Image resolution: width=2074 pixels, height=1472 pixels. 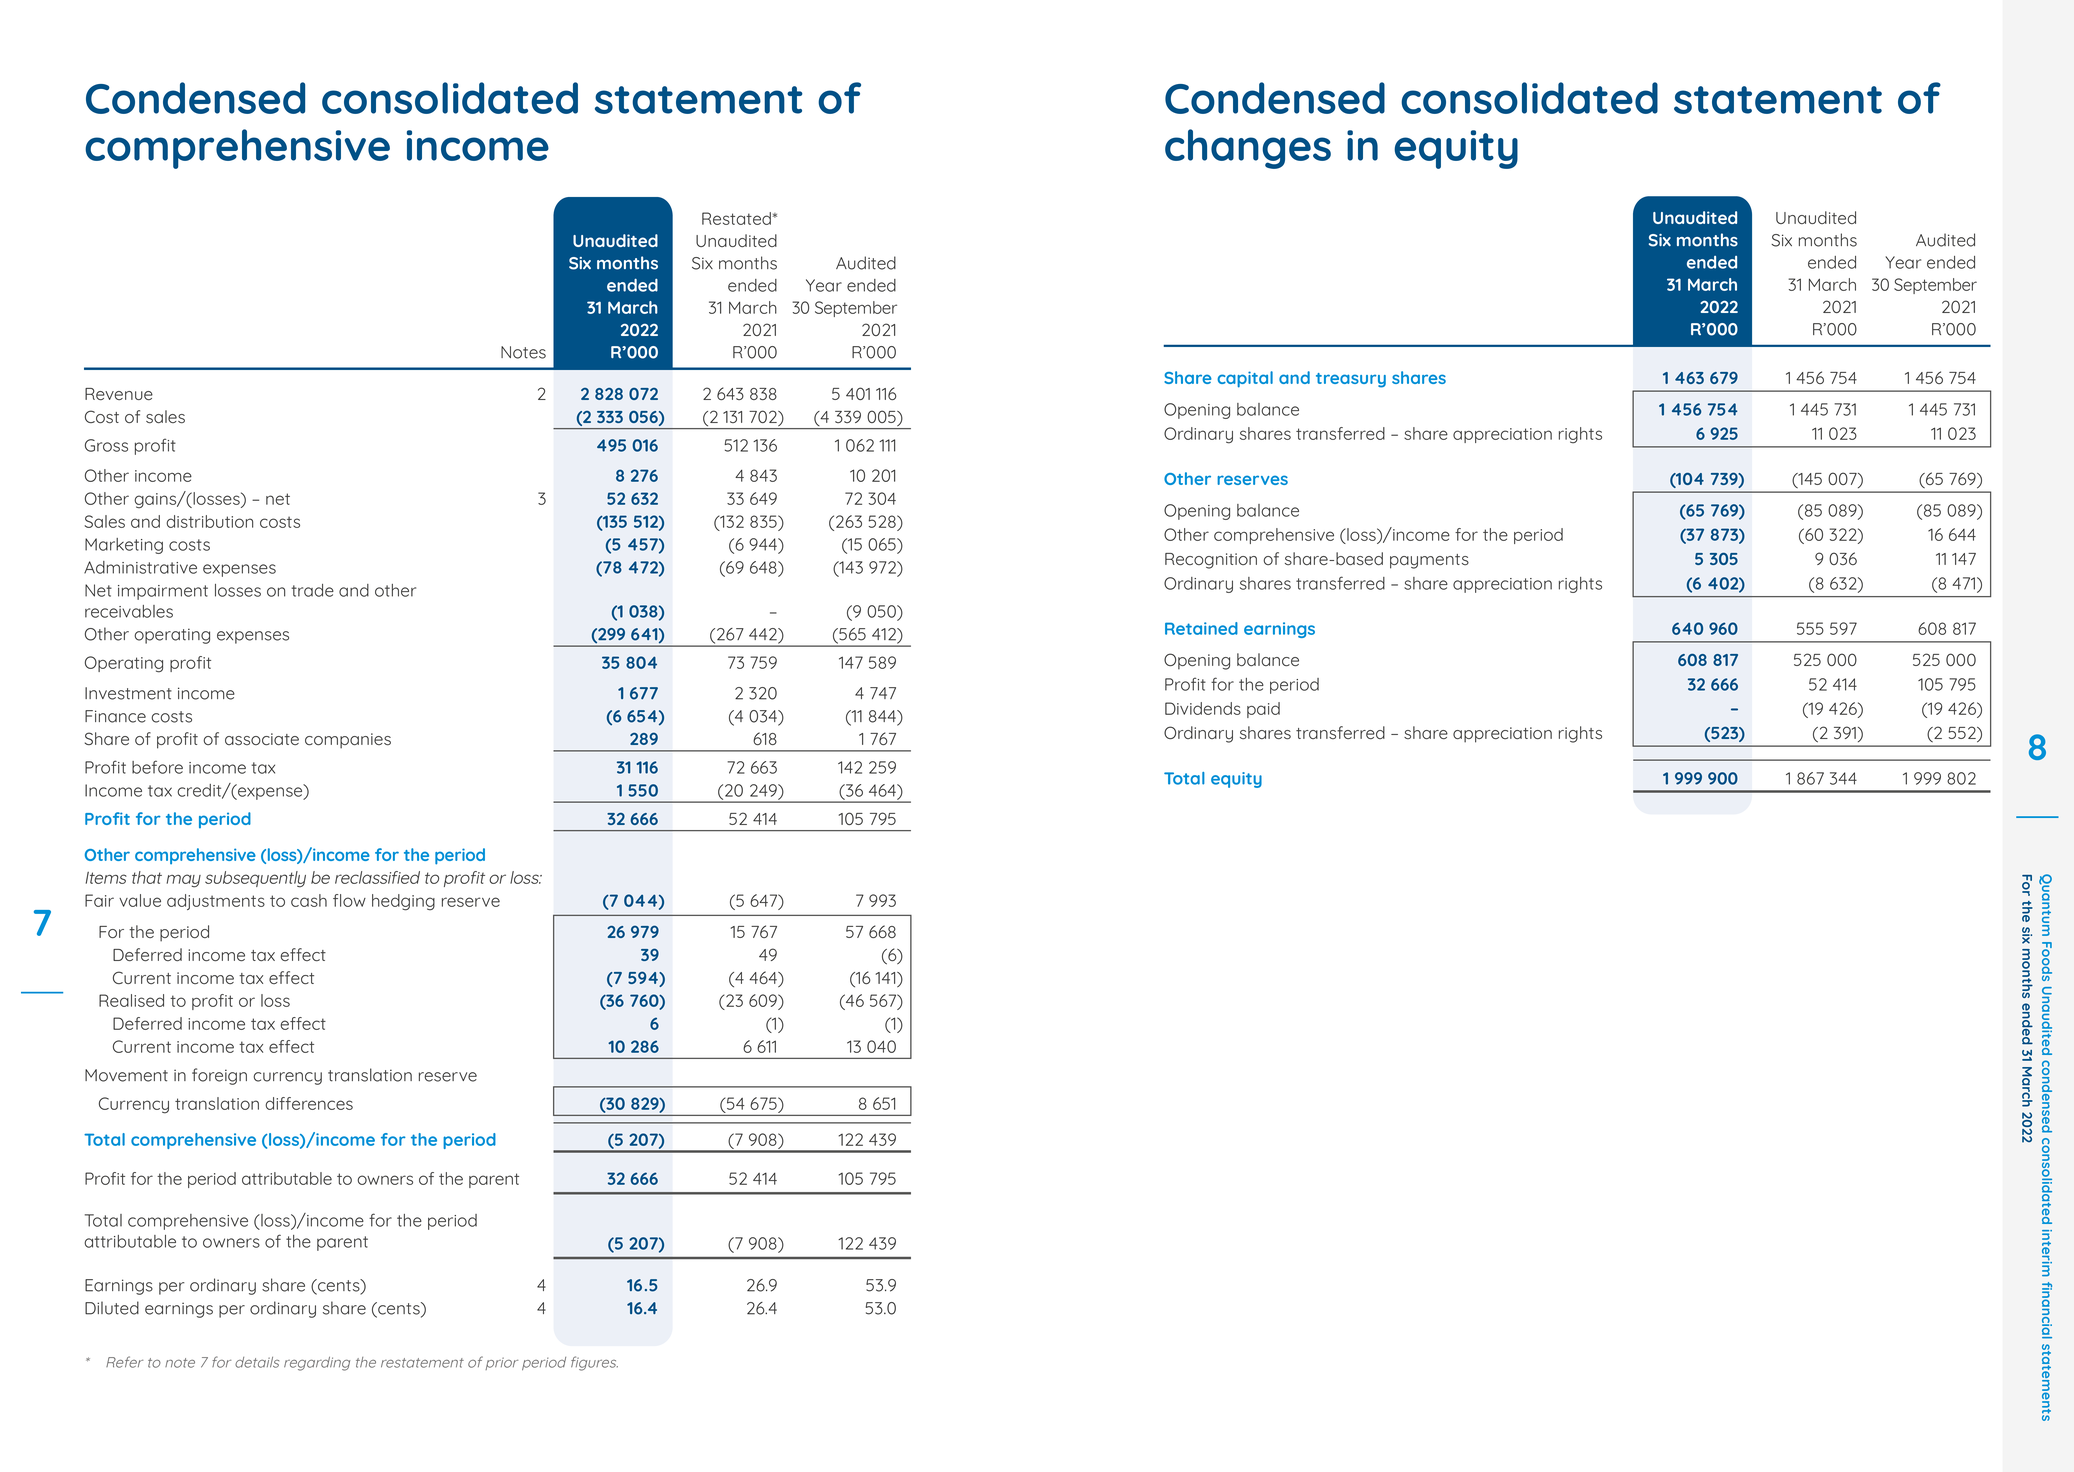 What do you see at coordinates (119, 394) in the document?
I see `Revenue` at bounding box center [119, 394].
